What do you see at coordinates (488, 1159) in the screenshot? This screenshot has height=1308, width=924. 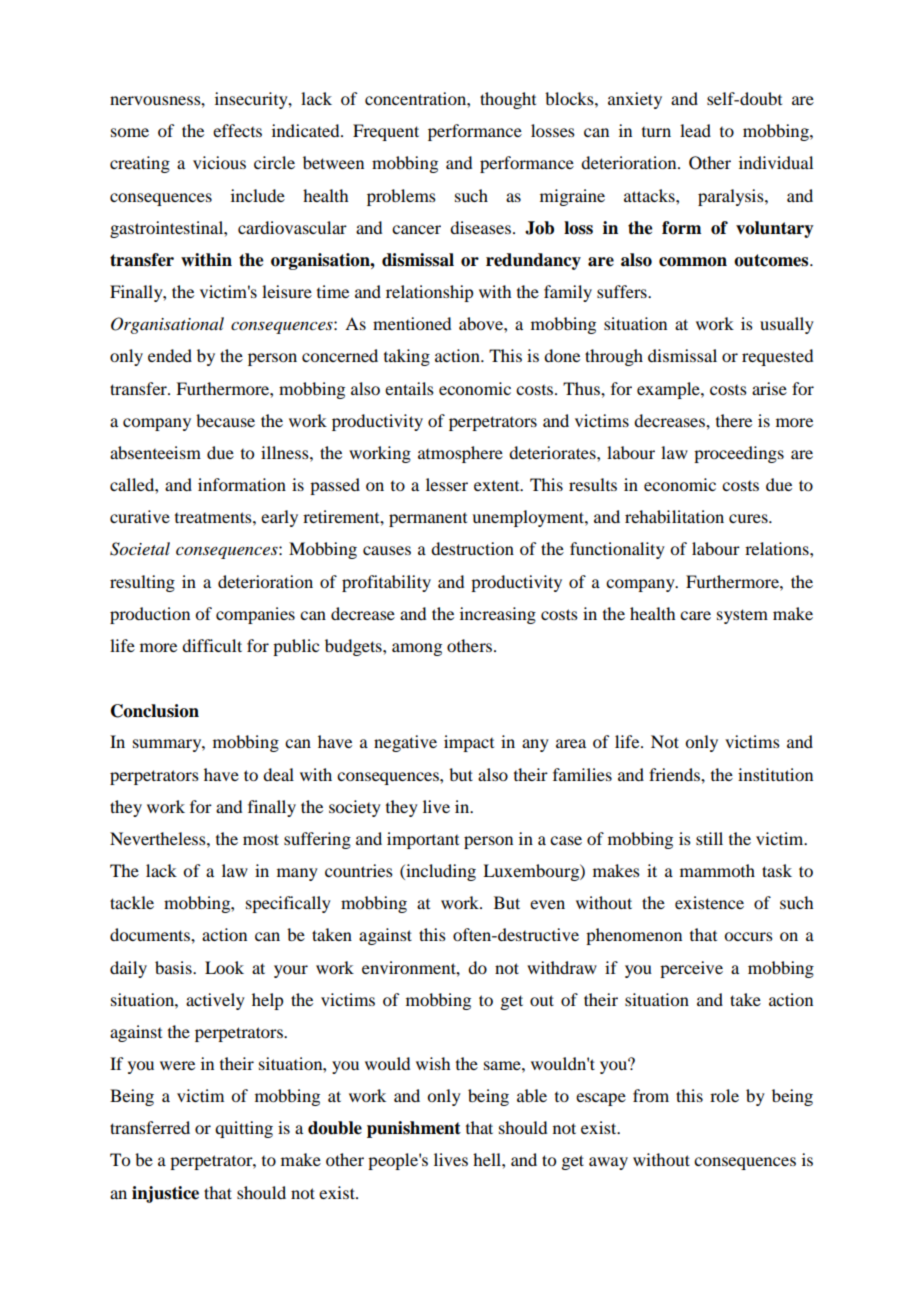 I see `hell` at bounding box center [488, 1159].
